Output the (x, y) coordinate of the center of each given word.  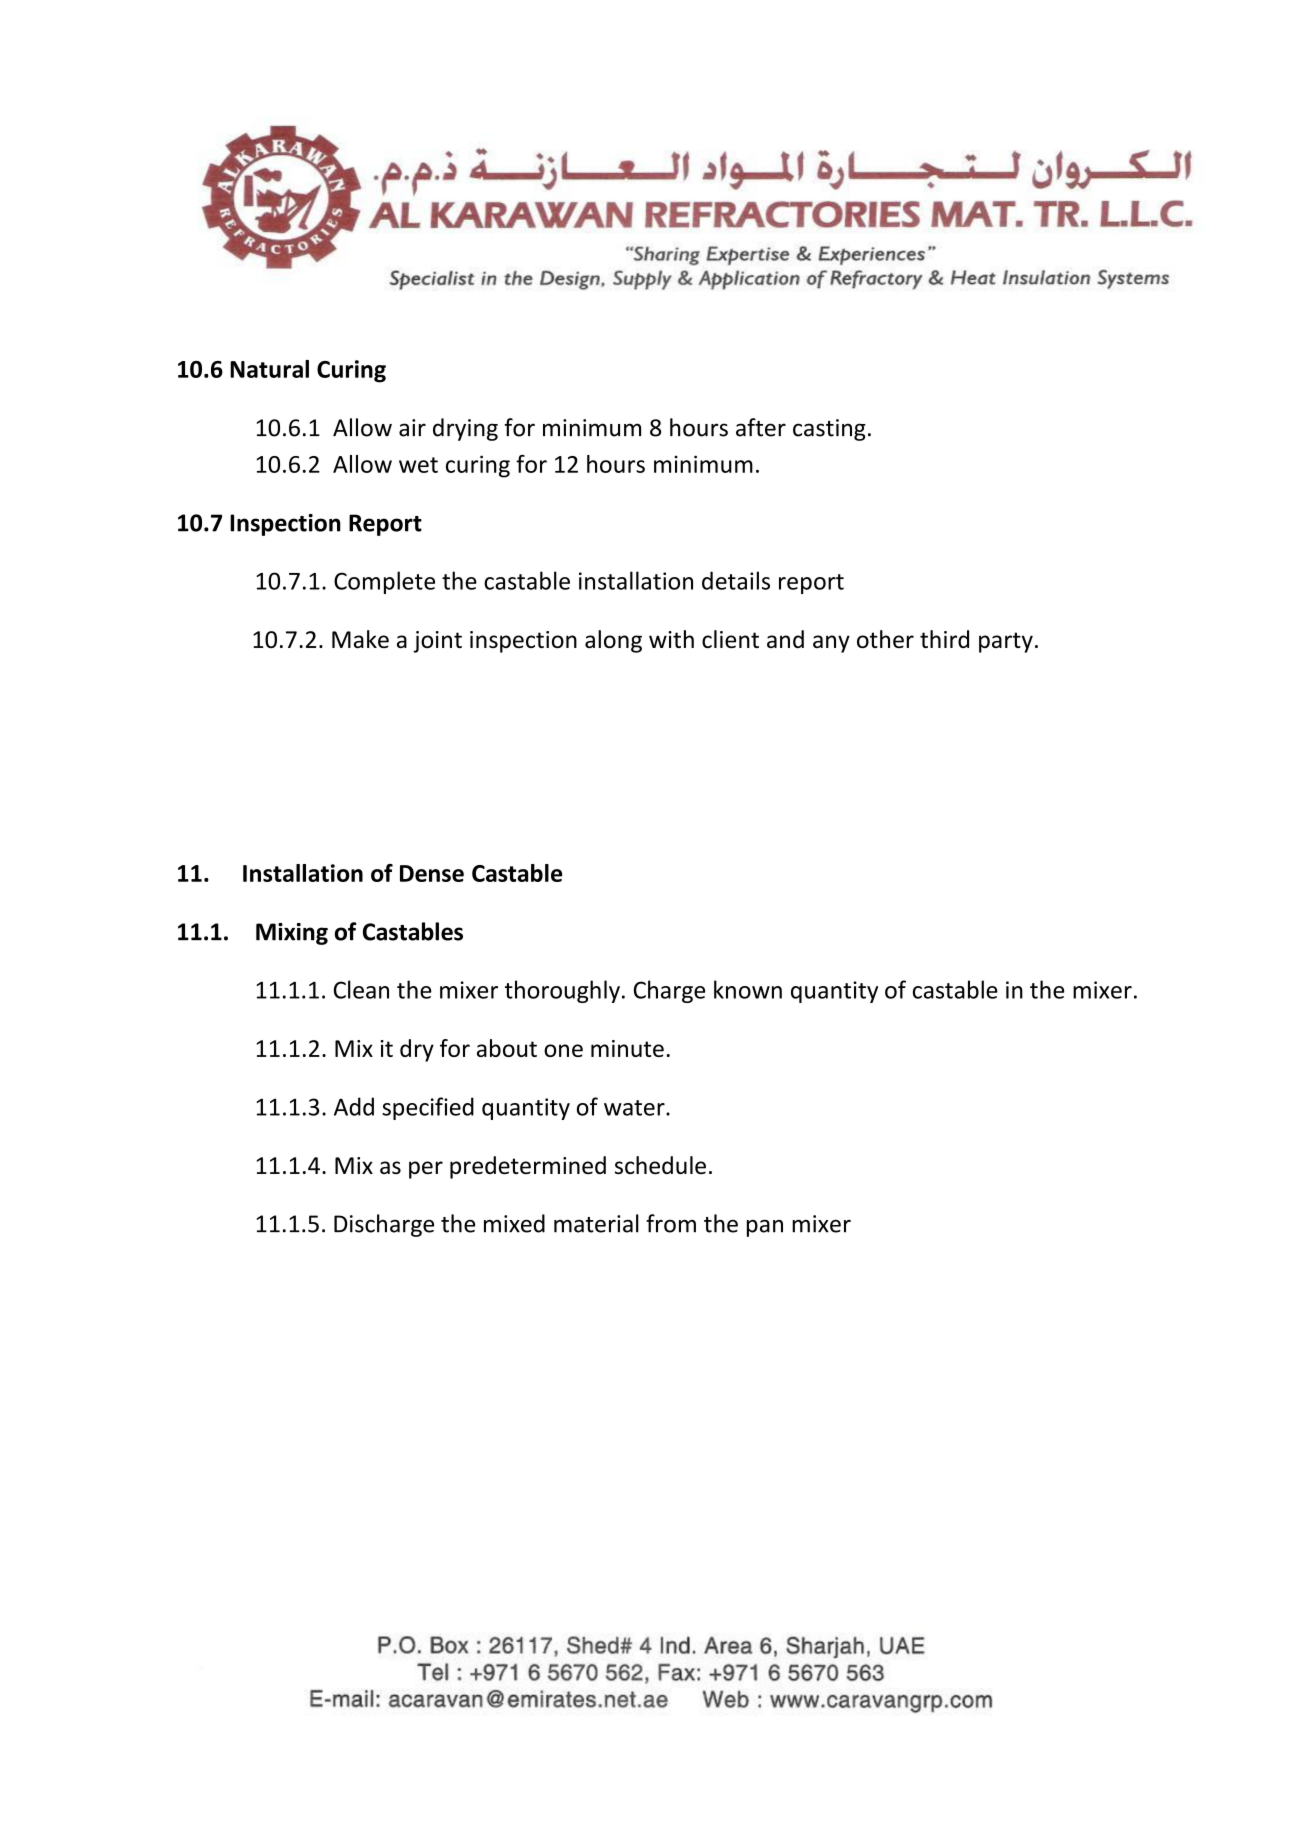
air (412, 428)
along (613, 641)
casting (829, 430)
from (671, 1223)
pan (765, 1228)
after (761, 427)
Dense (432, 873)
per (426, 1170)
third (944, 639)
